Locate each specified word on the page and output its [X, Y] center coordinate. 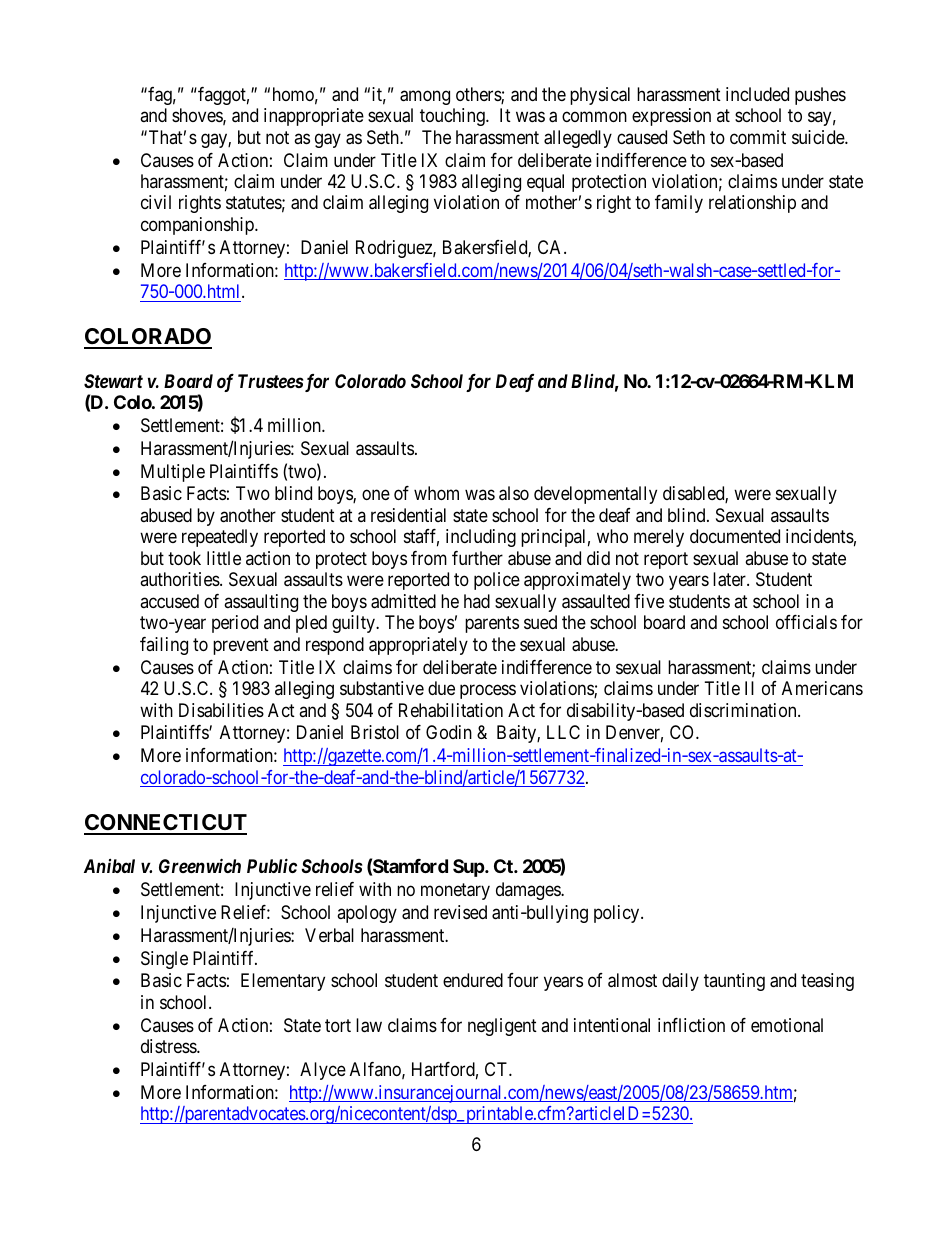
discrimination [744, 710]
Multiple [173, 473]
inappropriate [314, 117]
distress [169, 1046]
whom [436, 493]
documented [735, 536]
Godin [449, 732]
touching [453, 117]
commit [758, 137]
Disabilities [221, 710]
